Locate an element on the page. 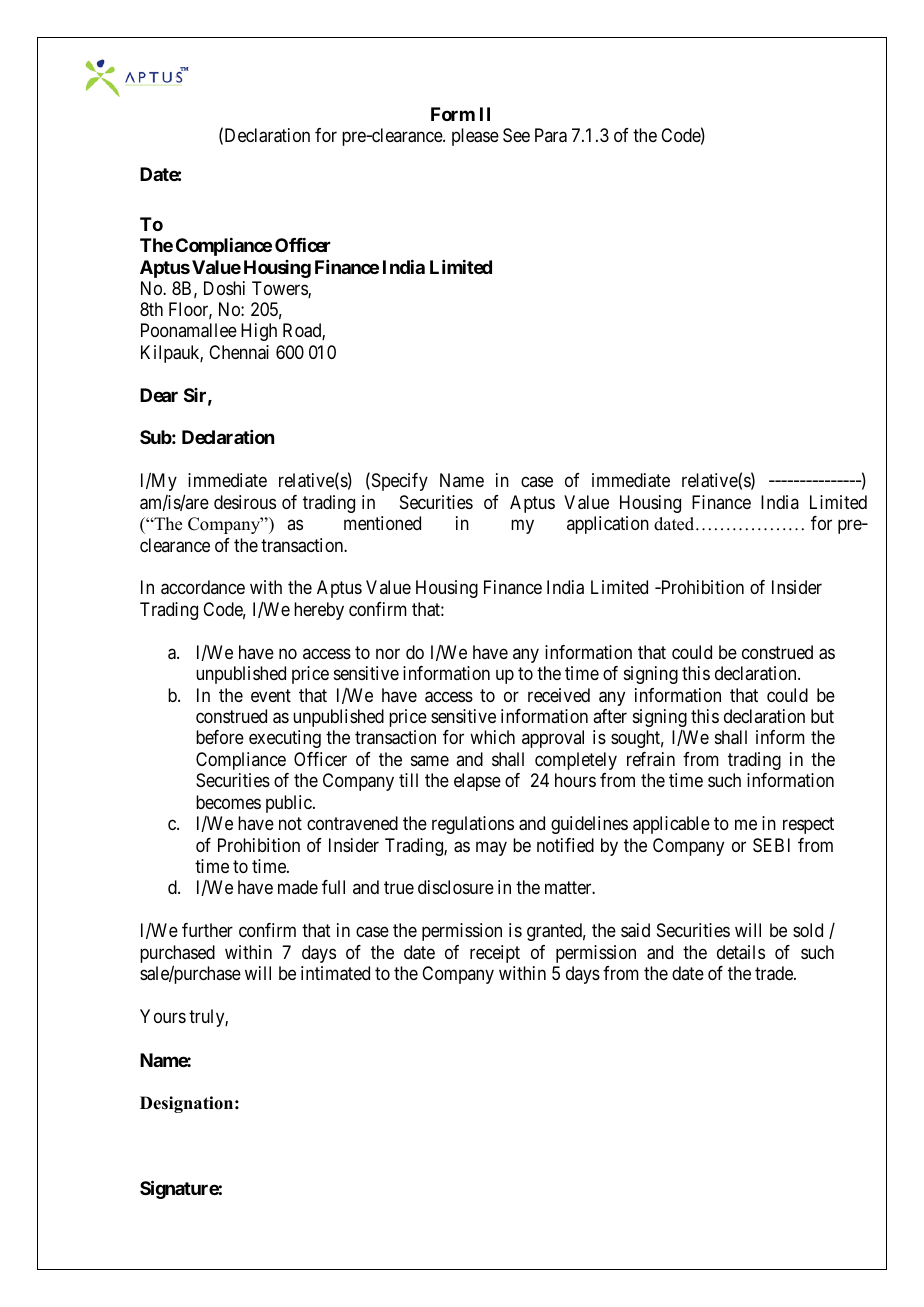  becomes is located at coordinates (228, 802).
